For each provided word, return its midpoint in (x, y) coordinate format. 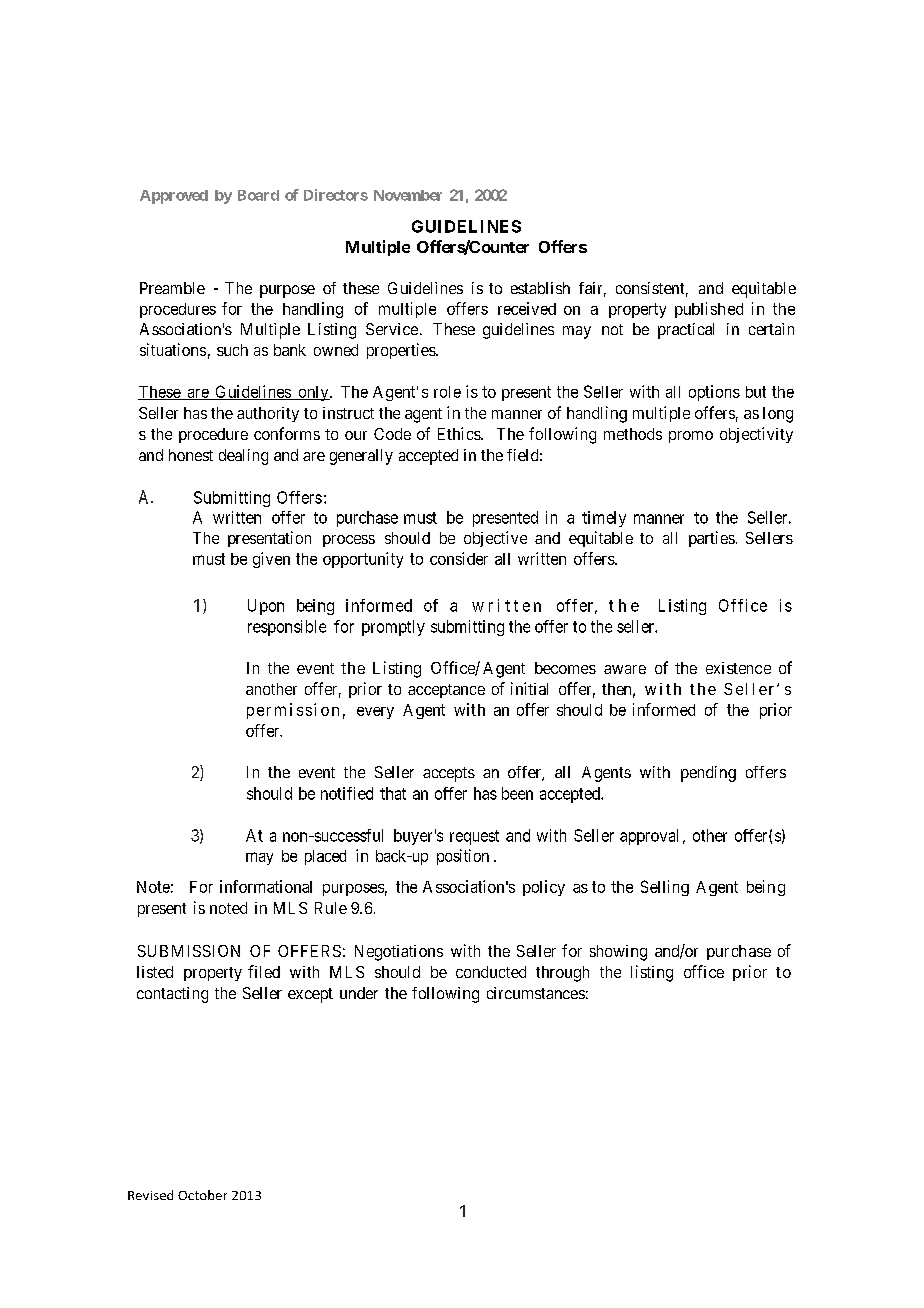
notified (347, 793)
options (714, 393)
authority (268, 414)
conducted (491, 972)
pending (708, 774)
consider (459, 558)
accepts (449, 774)
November (408, 195)
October (202, 1195)
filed (264, 971)
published (709, 310)
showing (618, 953)
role (447, 392)
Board (258, 195)
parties (712, 539)
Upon (266, 607)
